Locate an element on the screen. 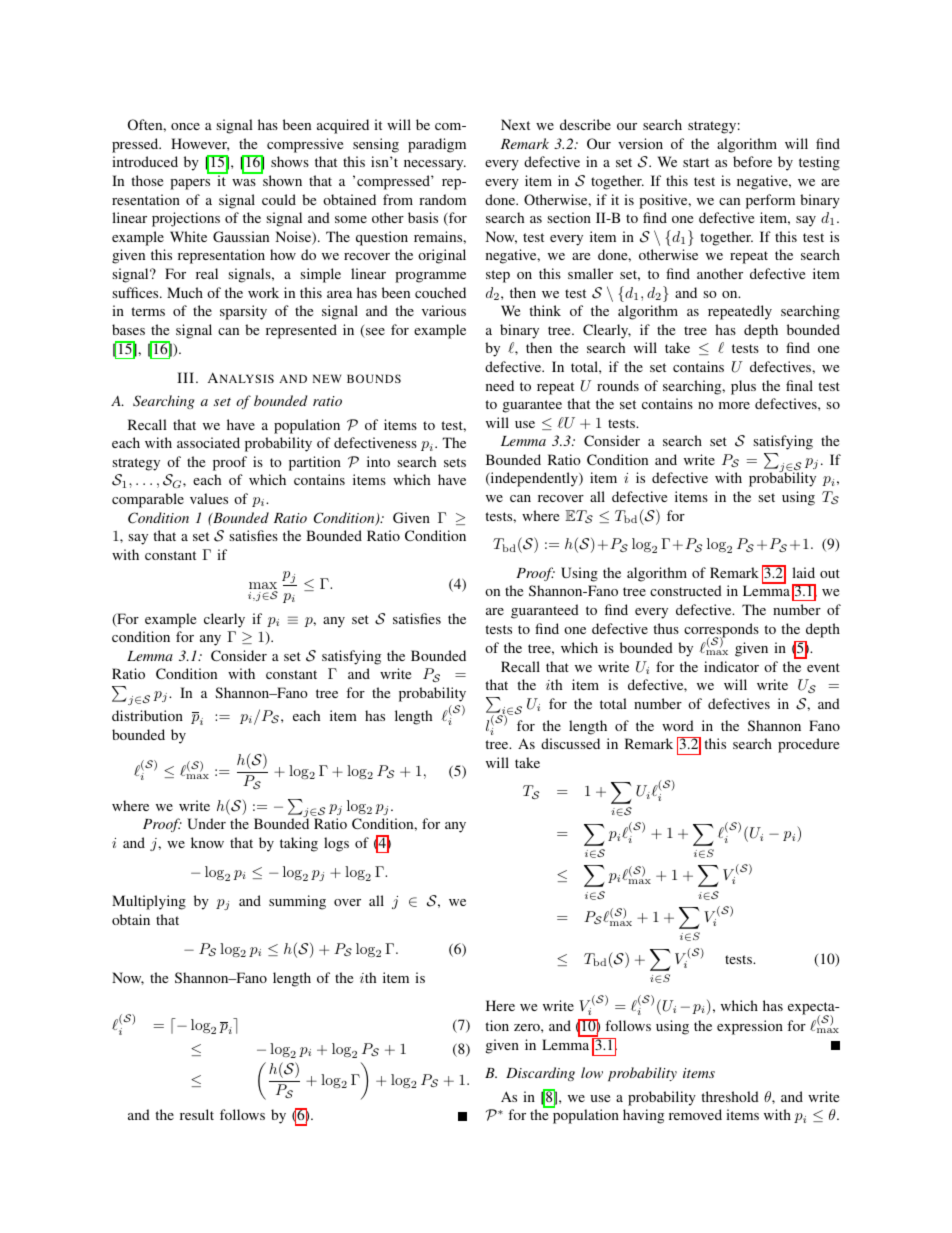 The width and height of the screenshot is (952, 1233). result is located at coordinates (197, 1114).
